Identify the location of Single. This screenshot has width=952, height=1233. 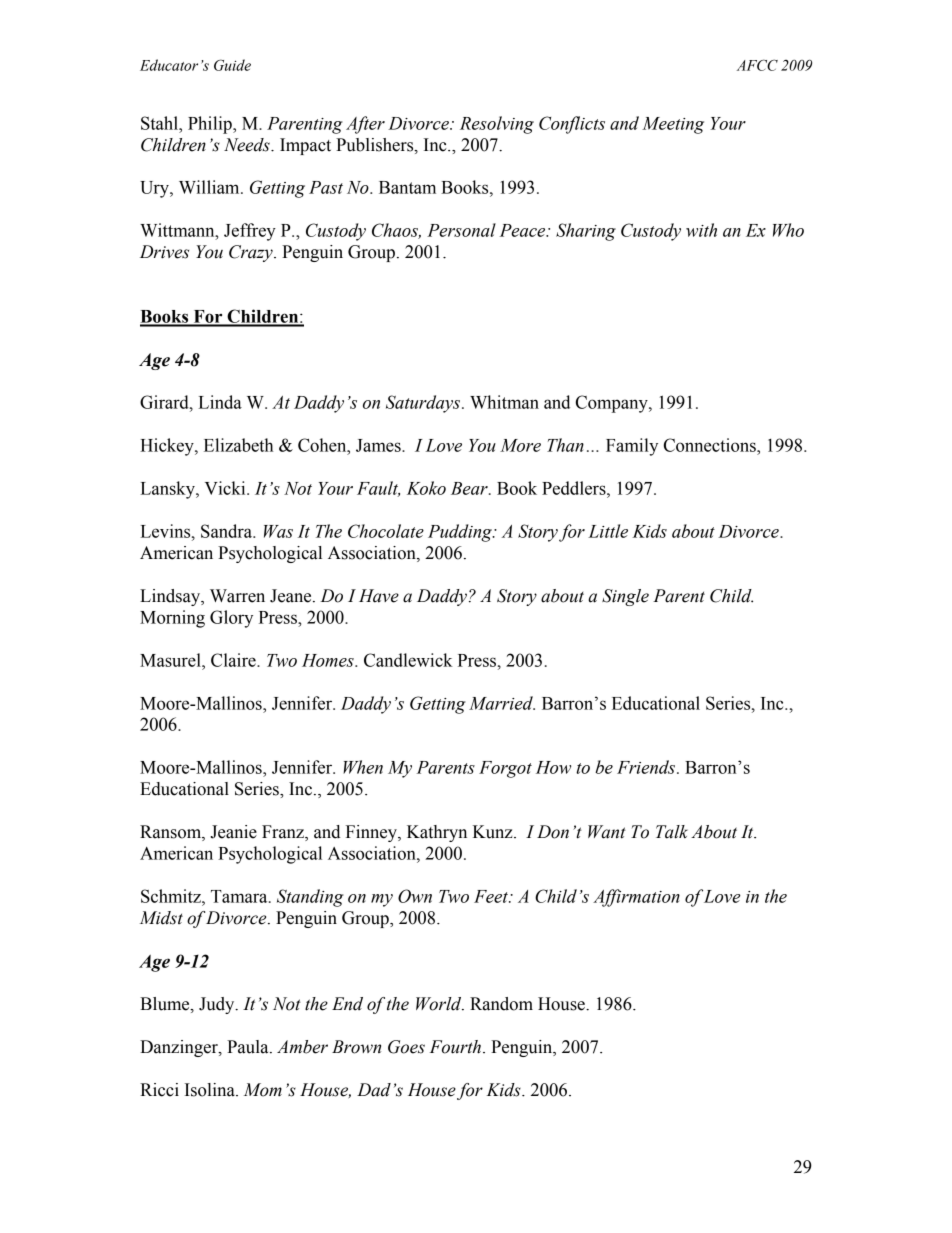
(625, 597).
